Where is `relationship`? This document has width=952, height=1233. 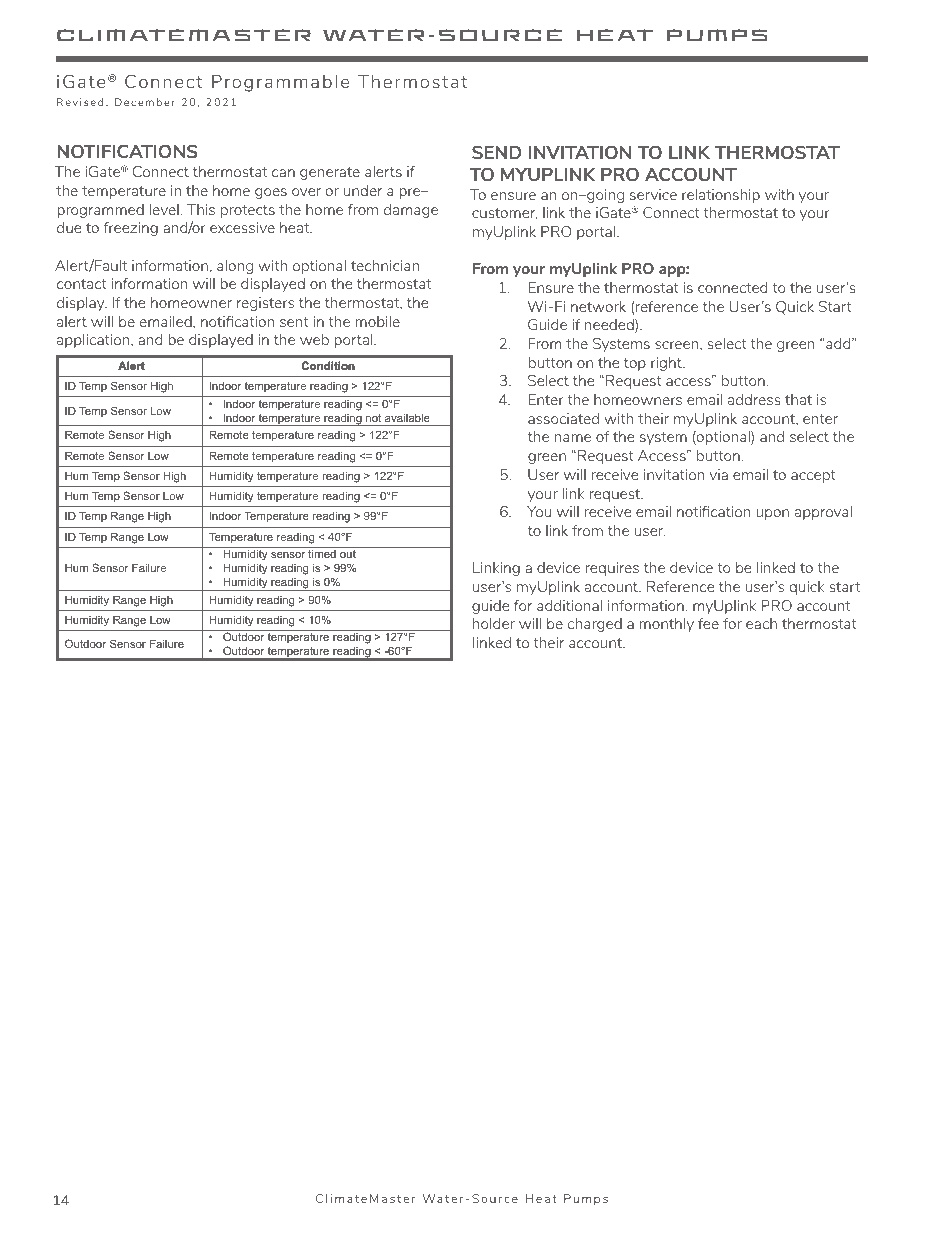 relationship is located at coordinates (721, 196).
